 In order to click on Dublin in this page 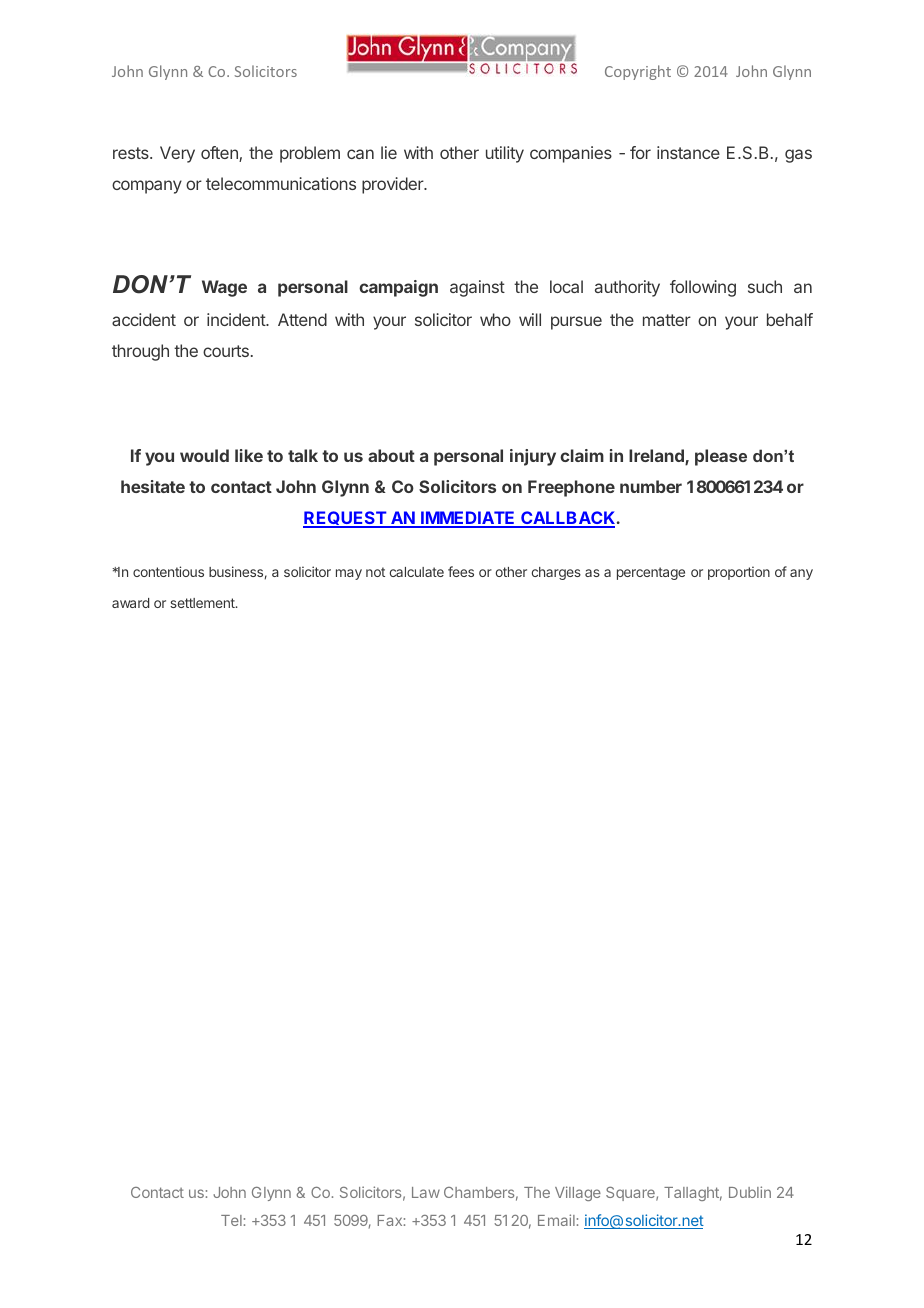, I will do `click(750, 1192)`.
